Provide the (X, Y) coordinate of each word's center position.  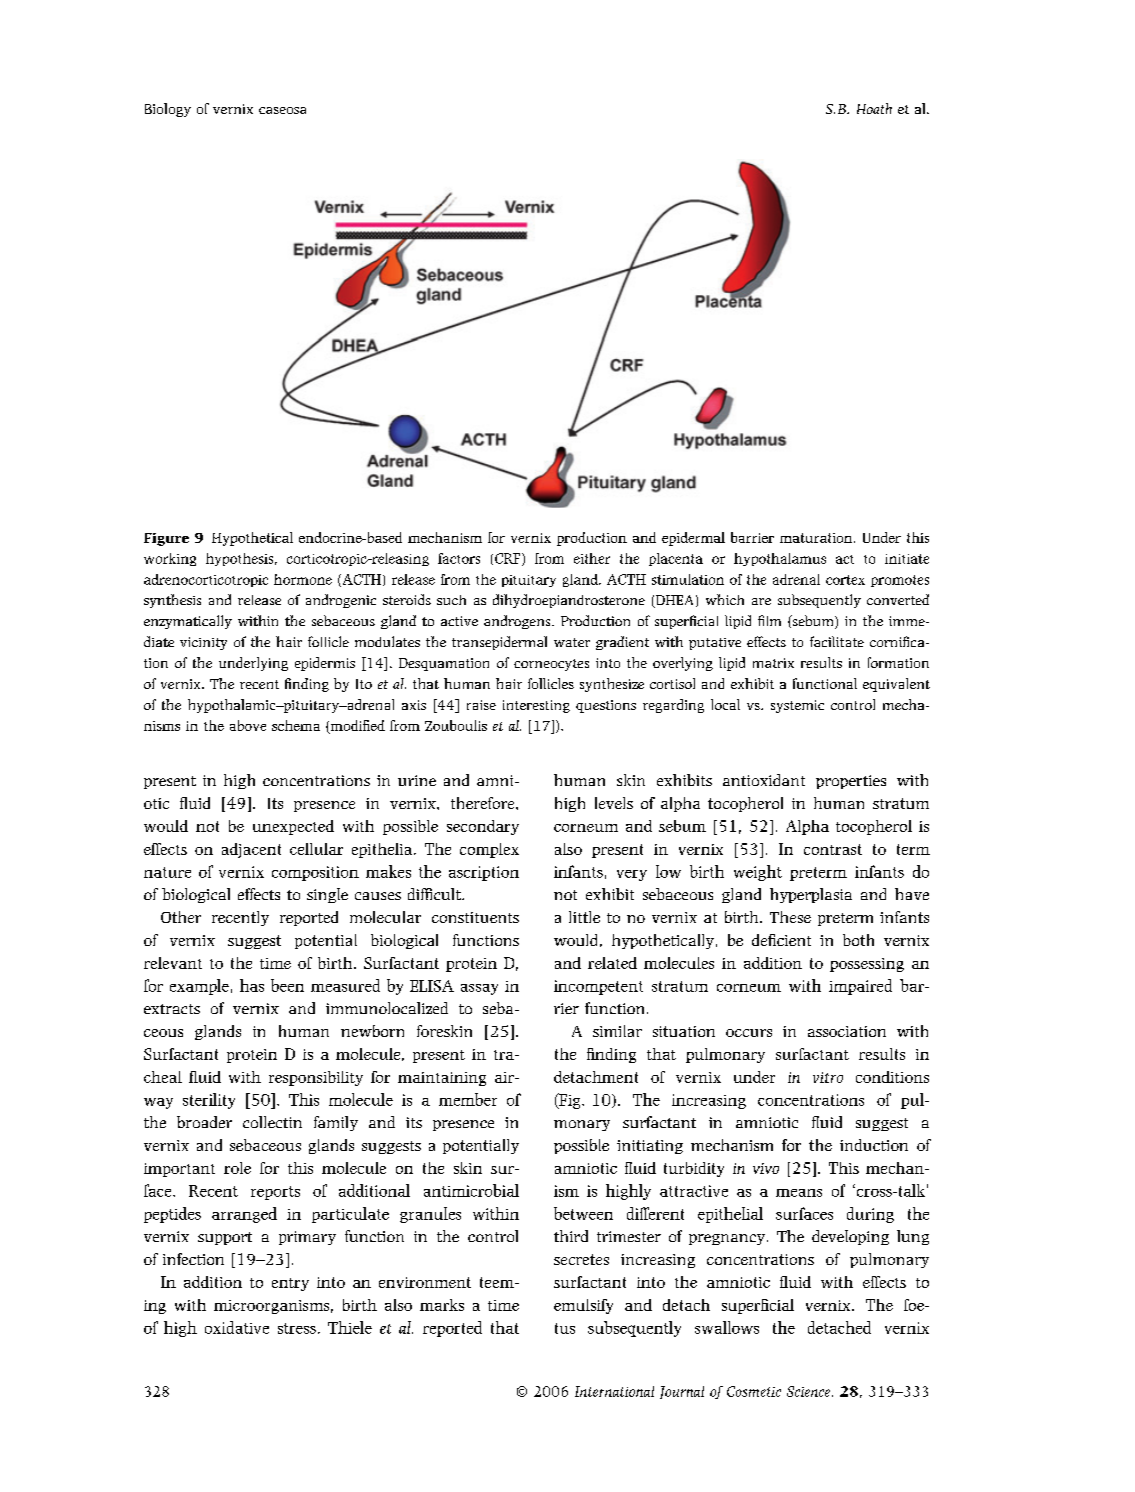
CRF (509, 559)
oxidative (237, 1327)
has (252, 985)
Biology (168, 110)
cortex (845, 580)
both (858, 940)
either (592, 558)
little (584, 917)
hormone (303, 579)
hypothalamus (780, 559)
